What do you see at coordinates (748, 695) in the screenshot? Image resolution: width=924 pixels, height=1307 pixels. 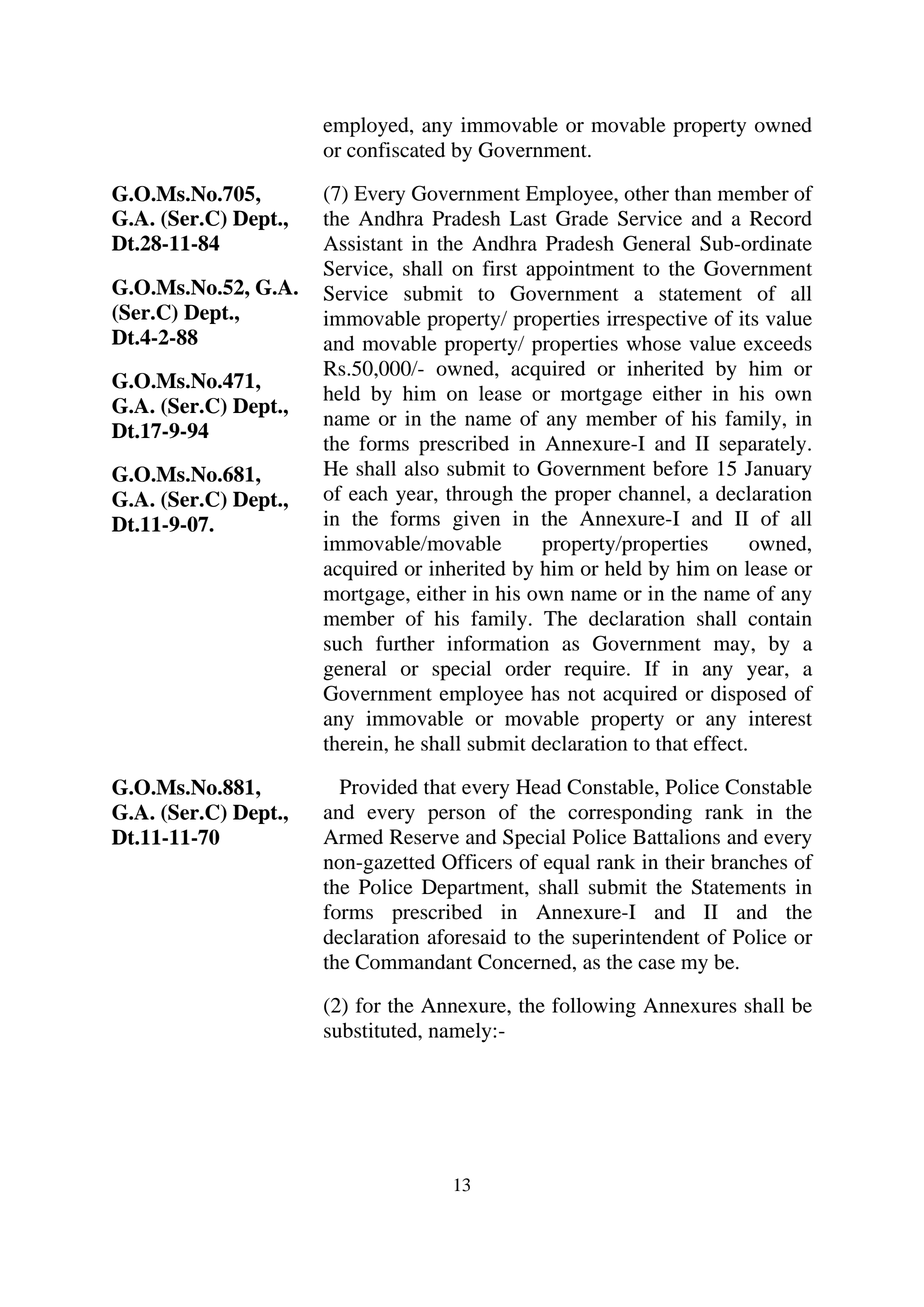 I see `disposed` at bounding box center [748, 695].
